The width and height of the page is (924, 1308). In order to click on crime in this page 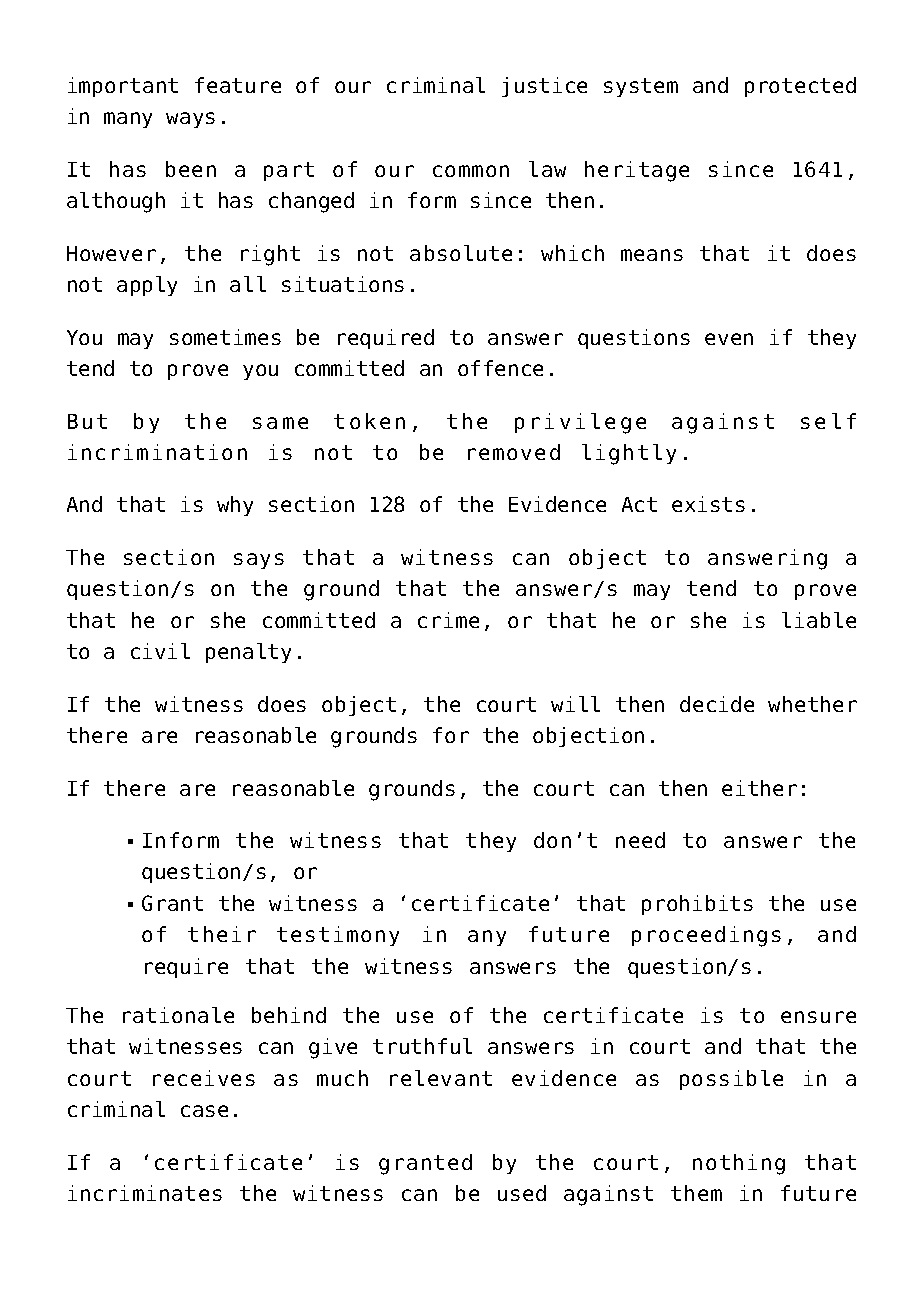, I will do `click(448, 620)`.
